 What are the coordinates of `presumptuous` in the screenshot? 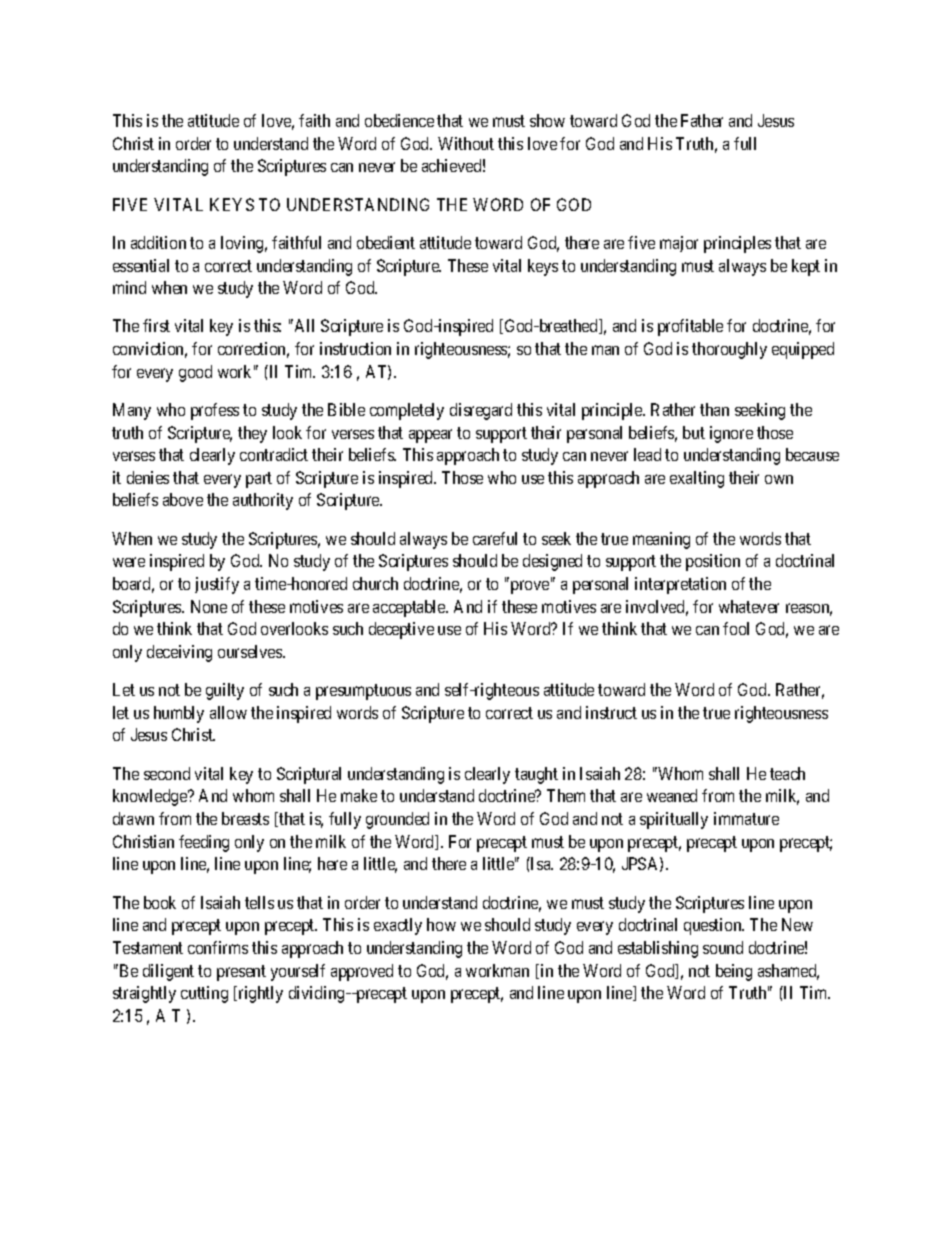 It's located at (363, 692).
